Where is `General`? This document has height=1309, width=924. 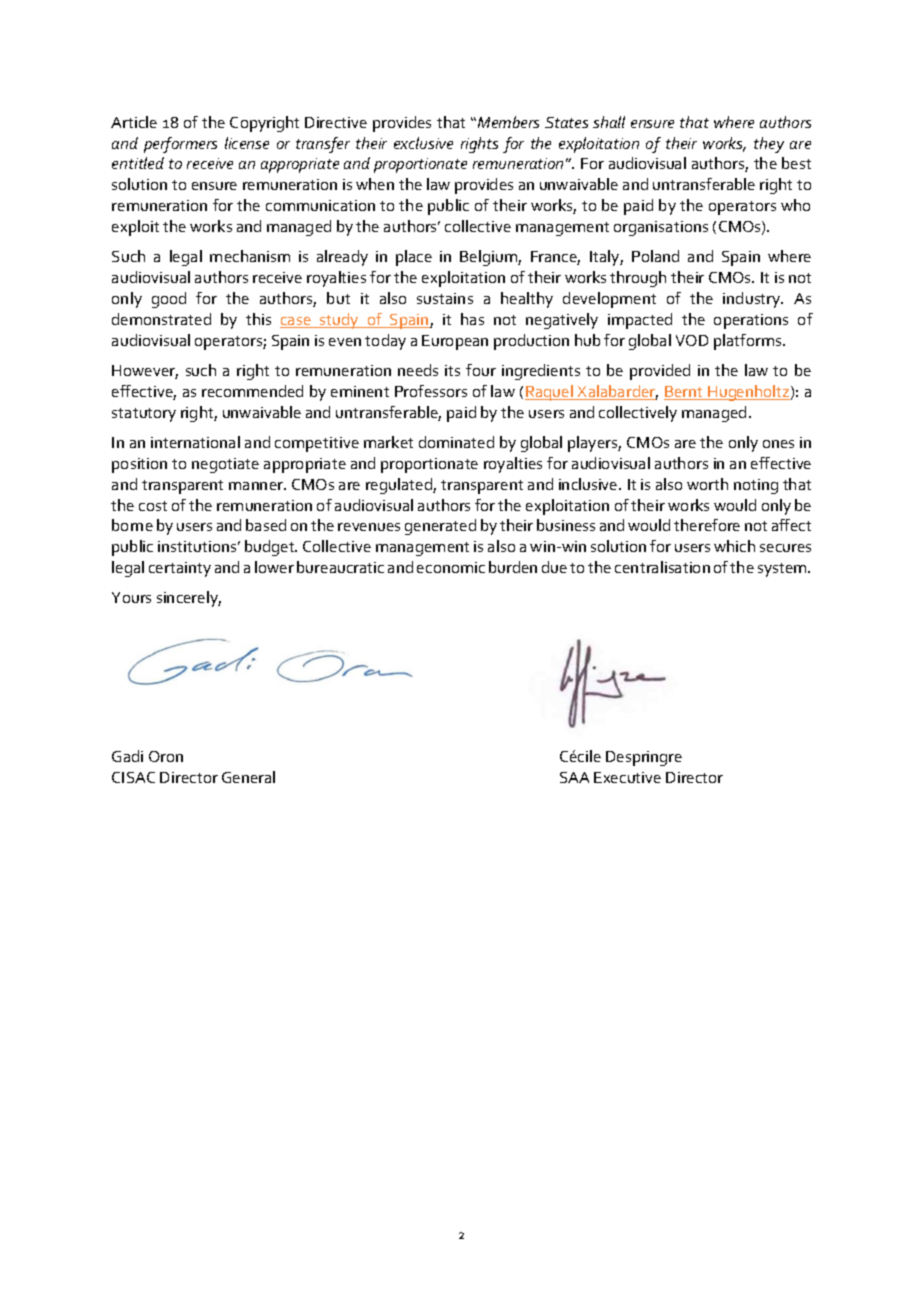 General is located at coordinates (248, 777).
